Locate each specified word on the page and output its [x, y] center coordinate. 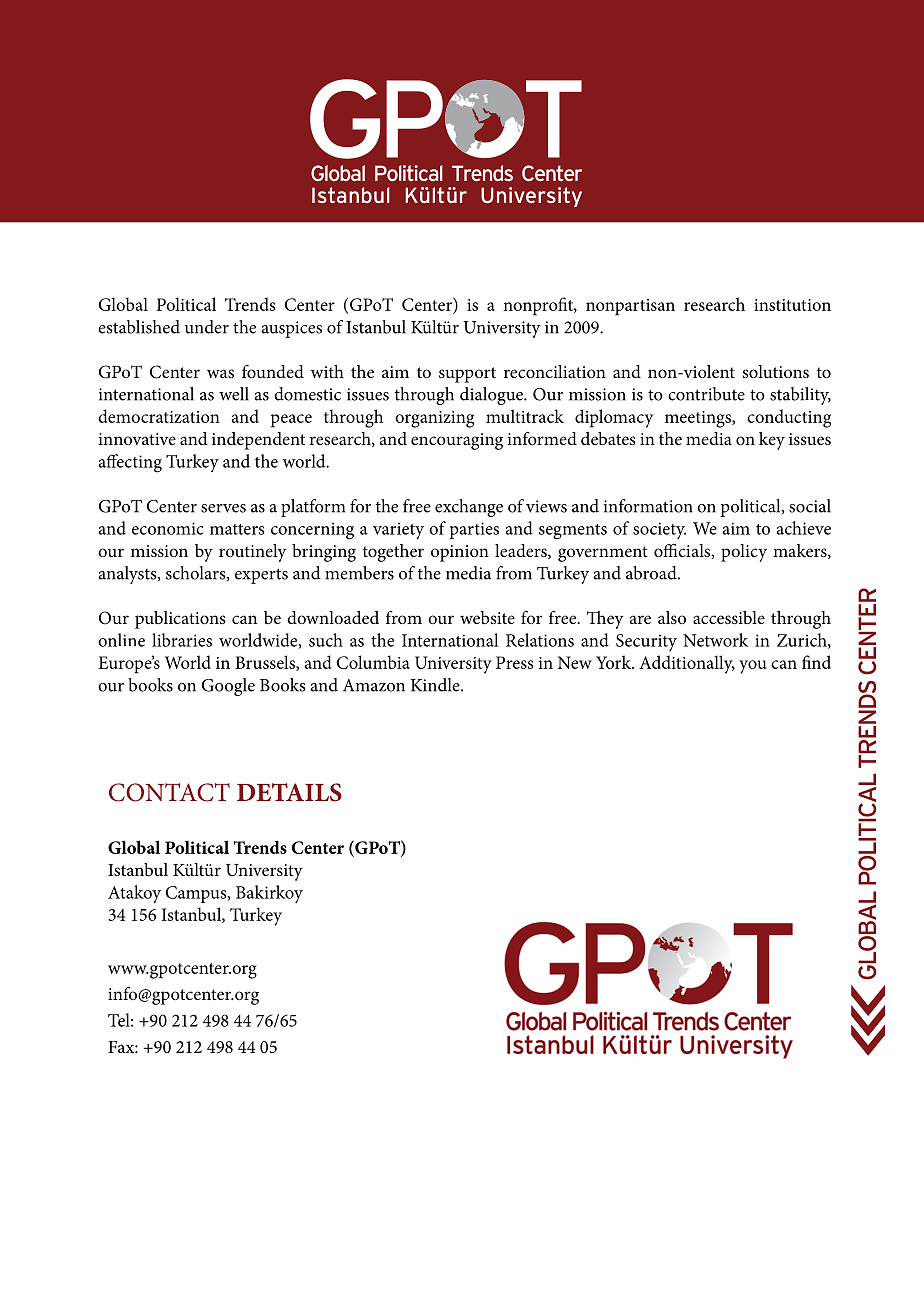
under [207, 327]
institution [792, 305]
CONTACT [169, 792]
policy [744, 553]
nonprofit [539, 306]
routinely [252, 553]
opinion [460, 553]
